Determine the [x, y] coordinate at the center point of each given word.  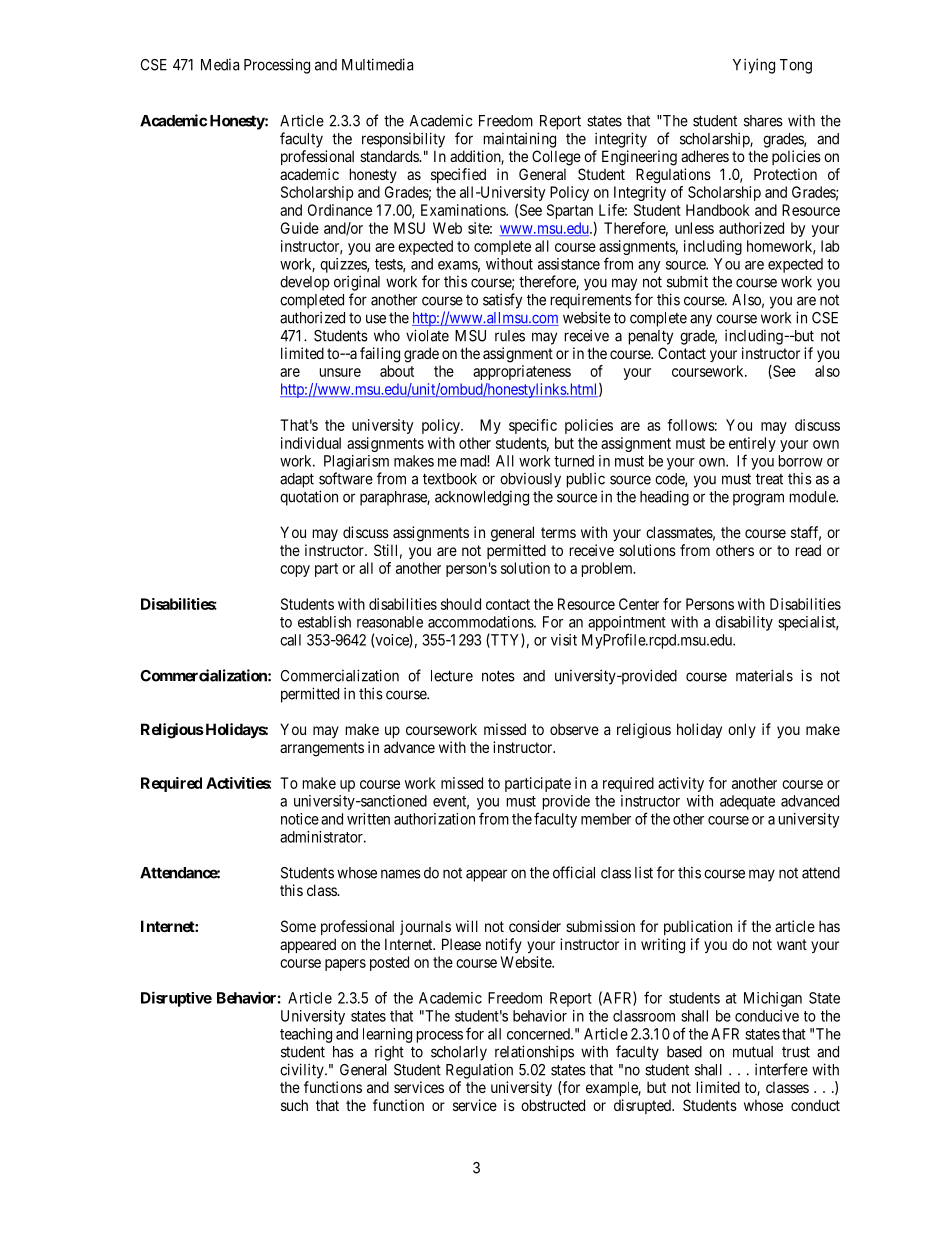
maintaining [520, 140]
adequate [747, 802]
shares [763, 121]
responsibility [403, 140]
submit [687, 281]
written [368, 819]
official [574, 872]
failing [380, 355]
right [389, 1053]
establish [324, 622]
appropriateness [522, 372]
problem [608, 569]
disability [744, 623]
